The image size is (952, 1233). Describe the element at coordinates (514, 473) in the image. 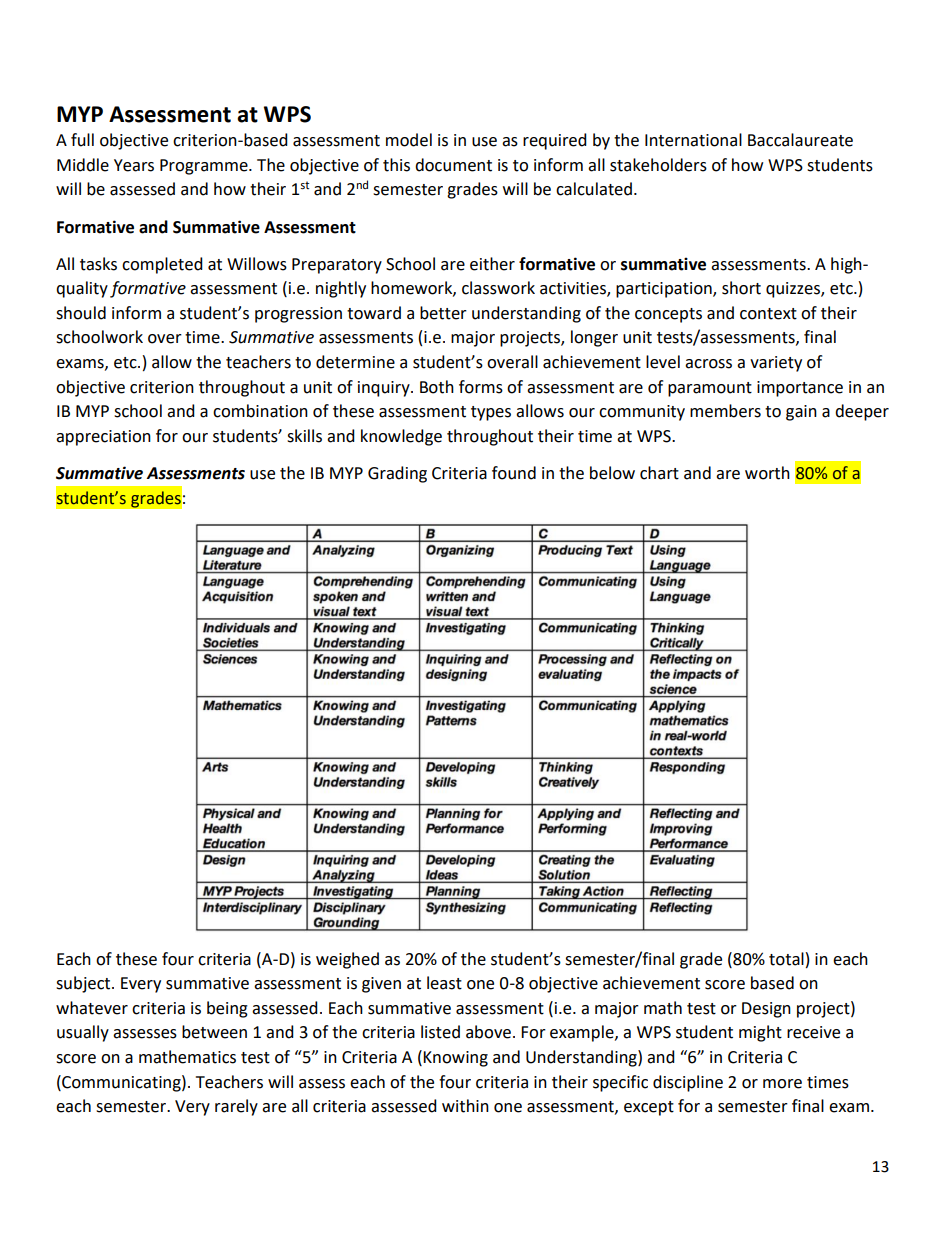

I see `found` at that location.
